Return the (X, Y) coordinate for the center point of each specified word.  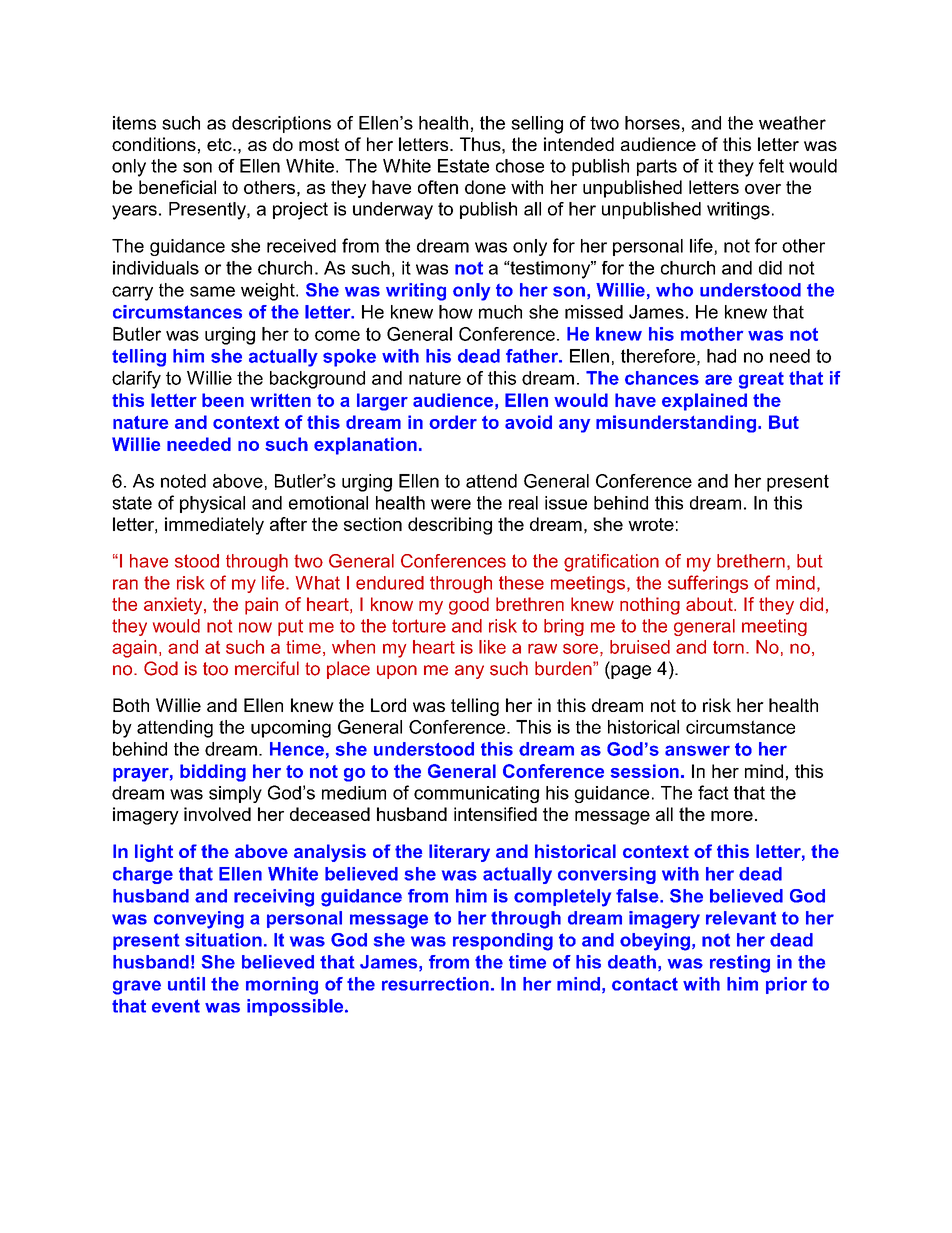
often (438, 187)
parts (657, 167)
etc (220, 144)
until (186, 984)
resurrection (435, 984)
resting (740, 964)
